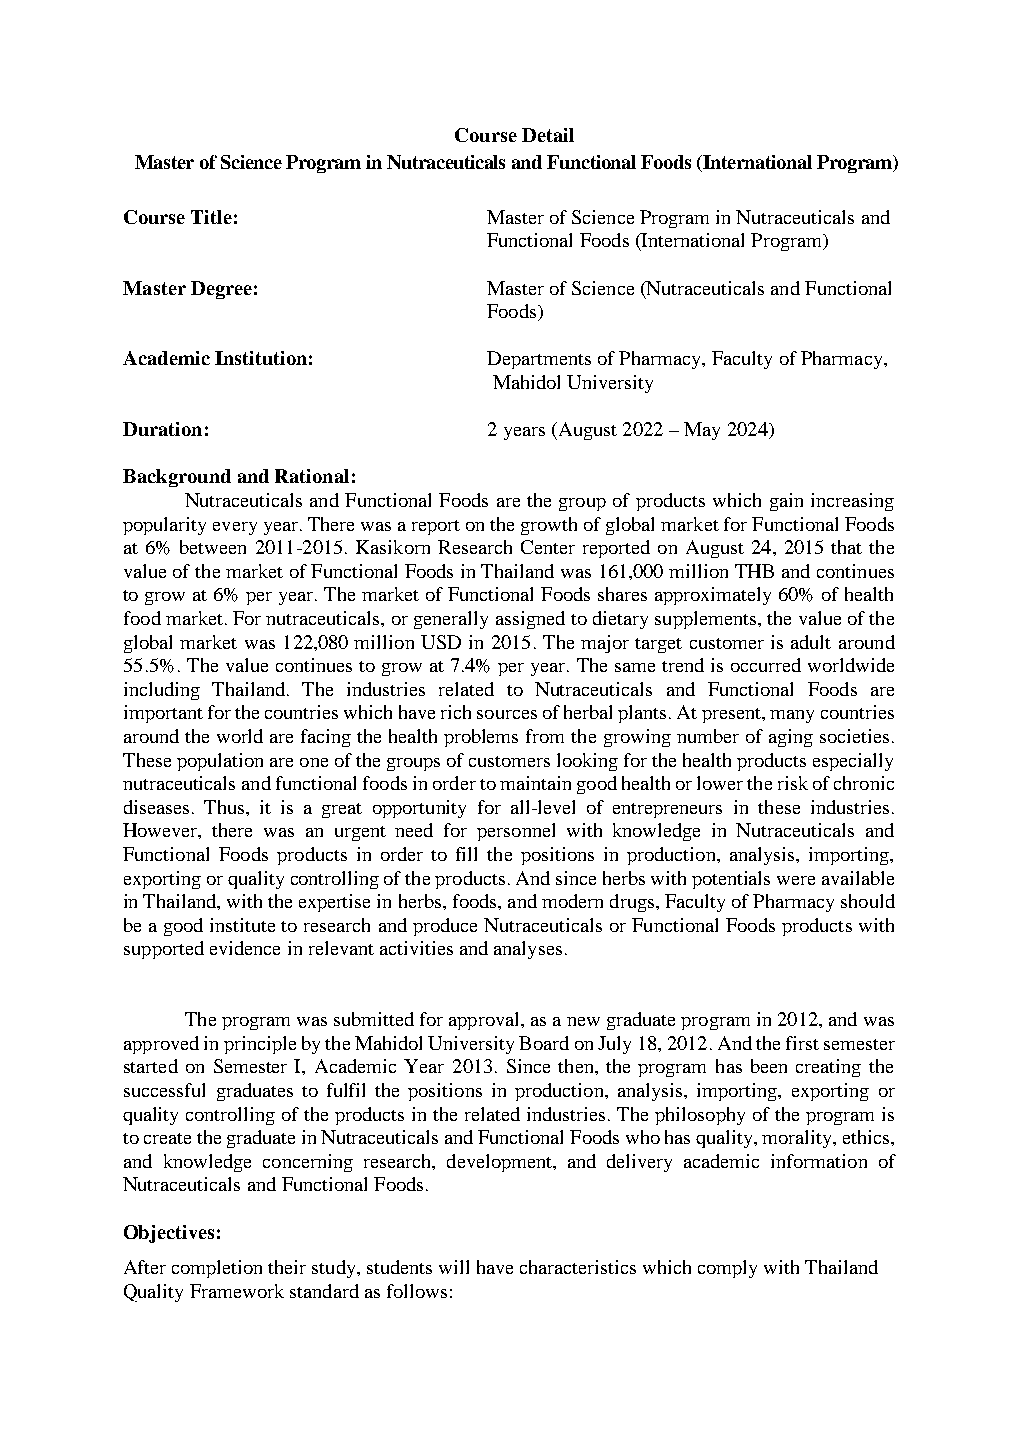  What do you see at coordinates (242, 925) in the screenshot?
I see `institute` at bounding box center [242, 925].
